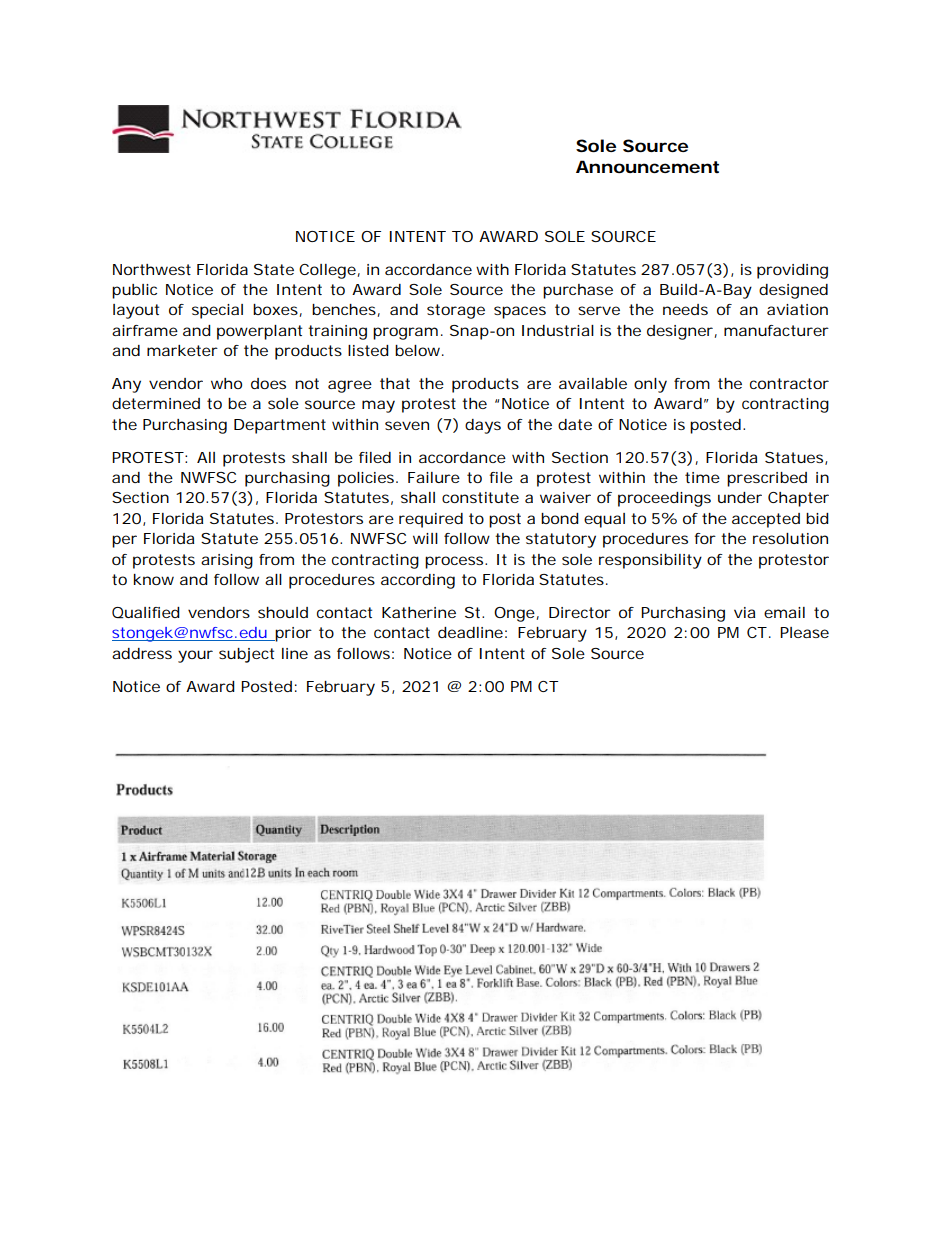  What do you see at coordinates (793, 291) in the image?
I see `designed` at bounding box center [793, 291].
